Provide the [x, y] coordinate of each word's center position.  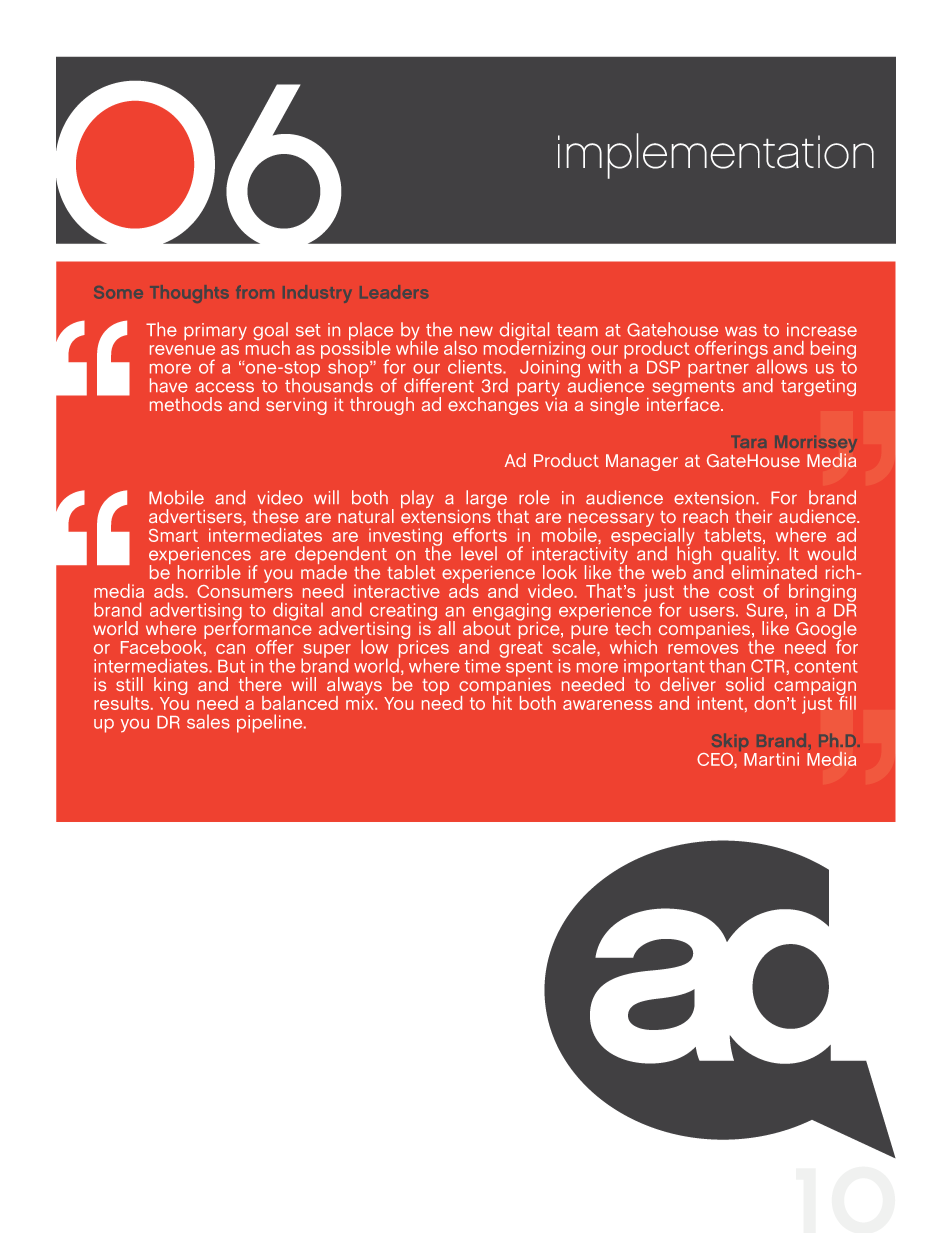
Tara [748, 442]
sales [208, 721]
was [741, 331]
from [255, 292]
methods [186, 404]
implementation [716, 156]
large [486, 500]
